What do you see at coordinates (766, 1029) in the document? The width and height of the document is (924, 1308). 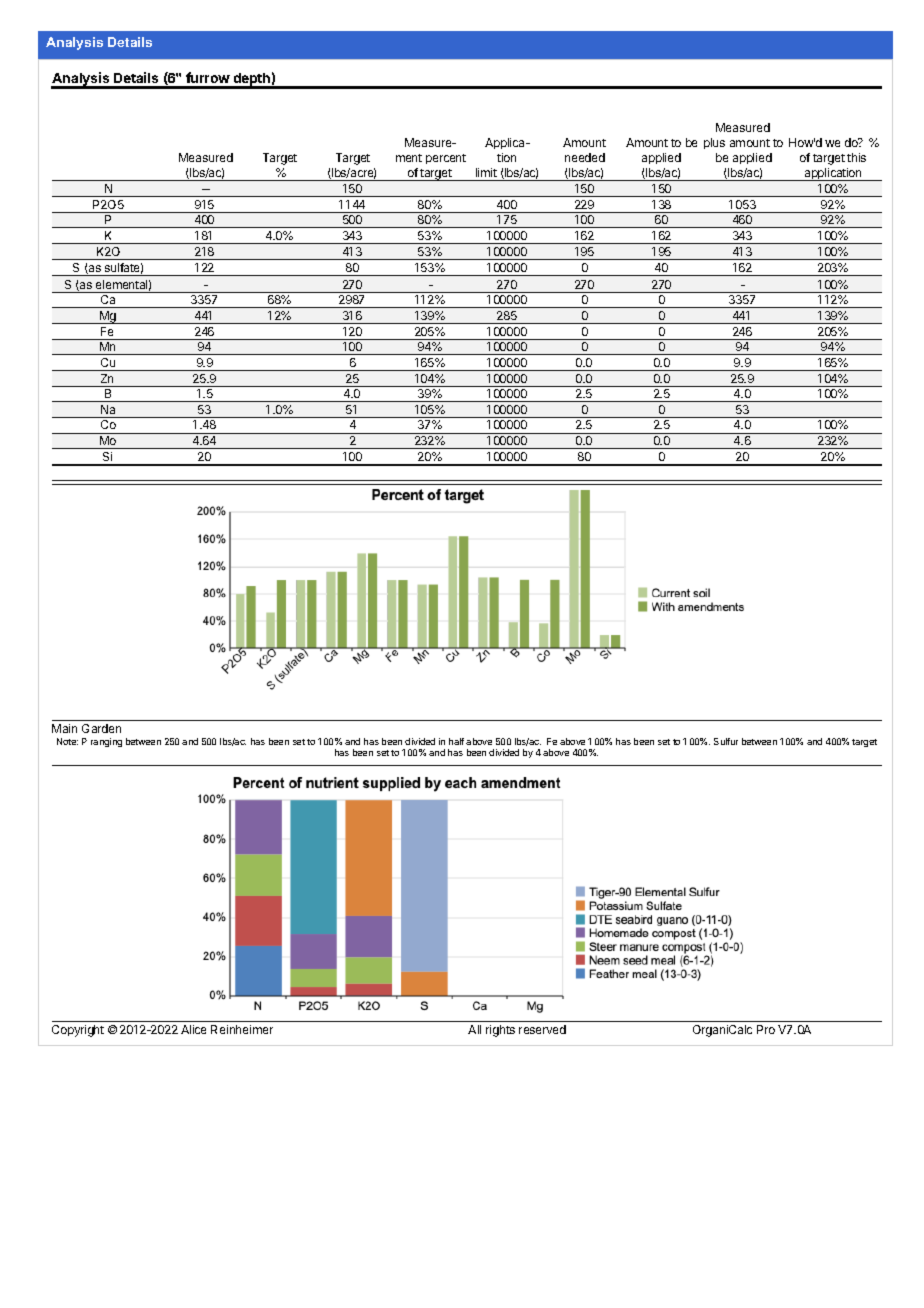 I see `Pro` at bounding box center [766, 1029].
